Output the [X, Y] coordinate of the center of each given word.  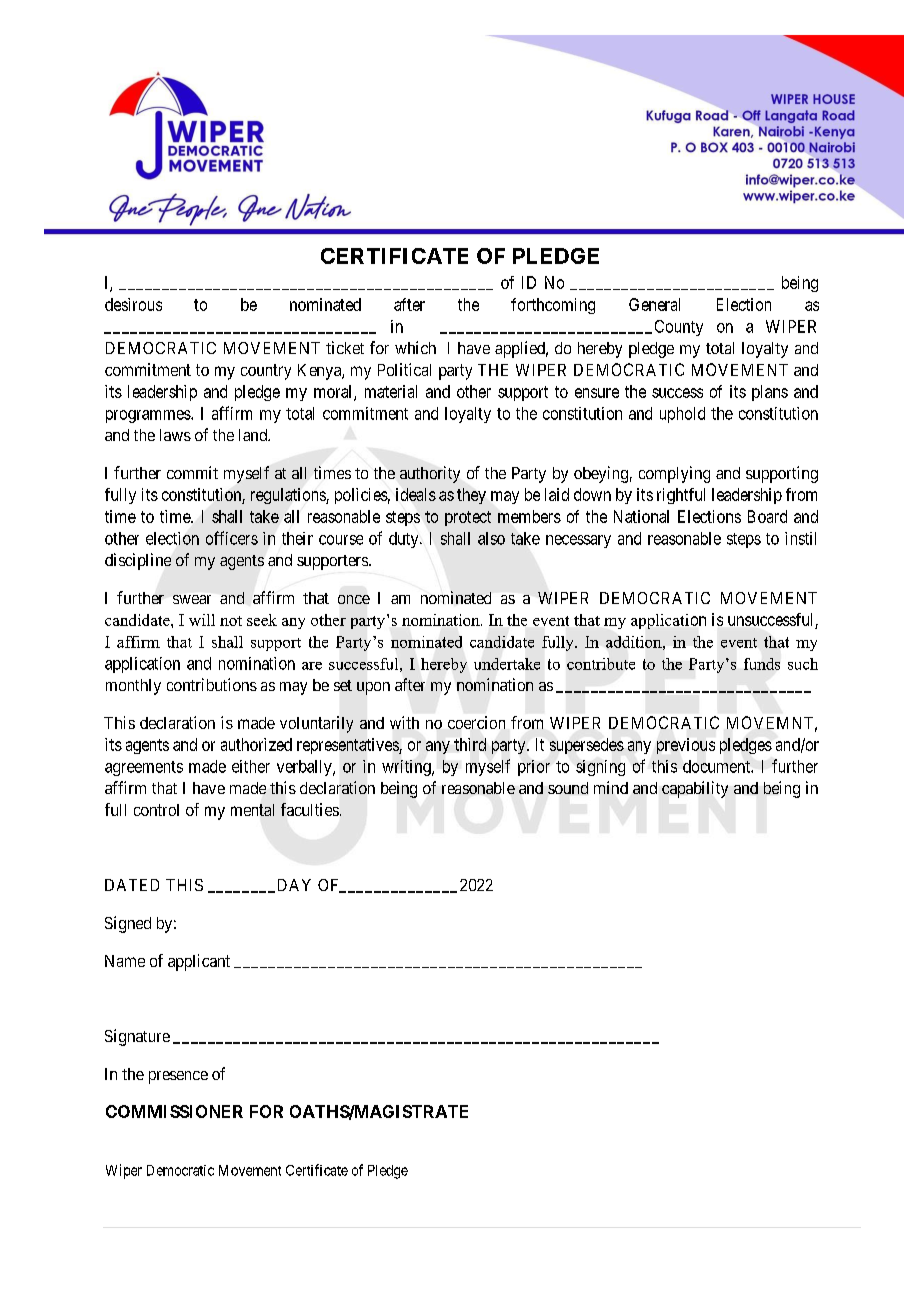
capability [695, 789]
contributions [212, 684]
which [415, 347]
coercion [476, 722]
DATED [132, 885]
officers [232, 538]
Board [767, 516]
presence [178, 1077]
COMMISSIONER [174, 1111]
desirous [133, 304]
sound [568, 788]
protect [468, 518]
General [654, 304]
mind [611, 787]
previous [686, 746]
